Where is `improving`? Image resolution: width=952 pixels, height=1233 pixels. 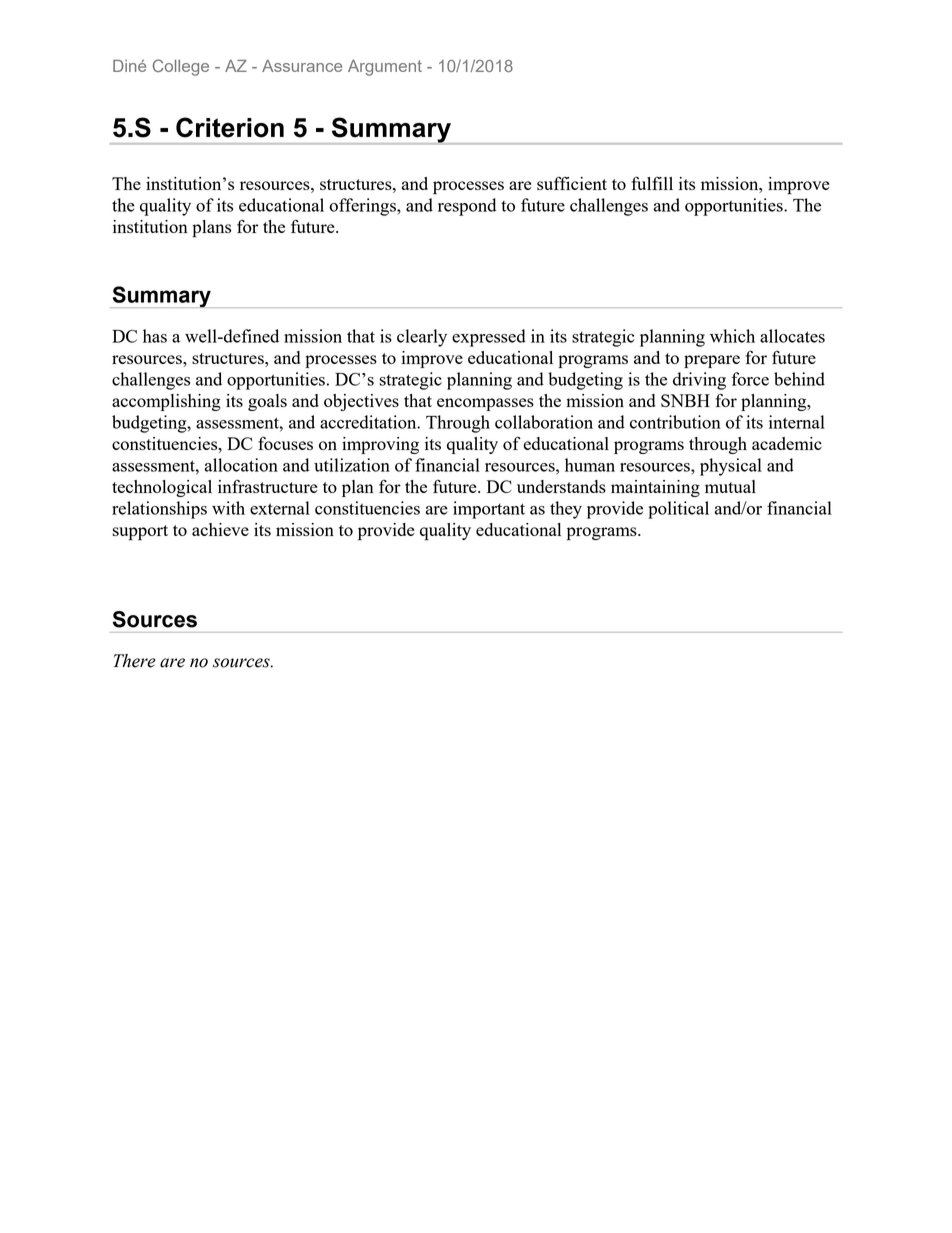 improving is located at coordinates (380, 445).
